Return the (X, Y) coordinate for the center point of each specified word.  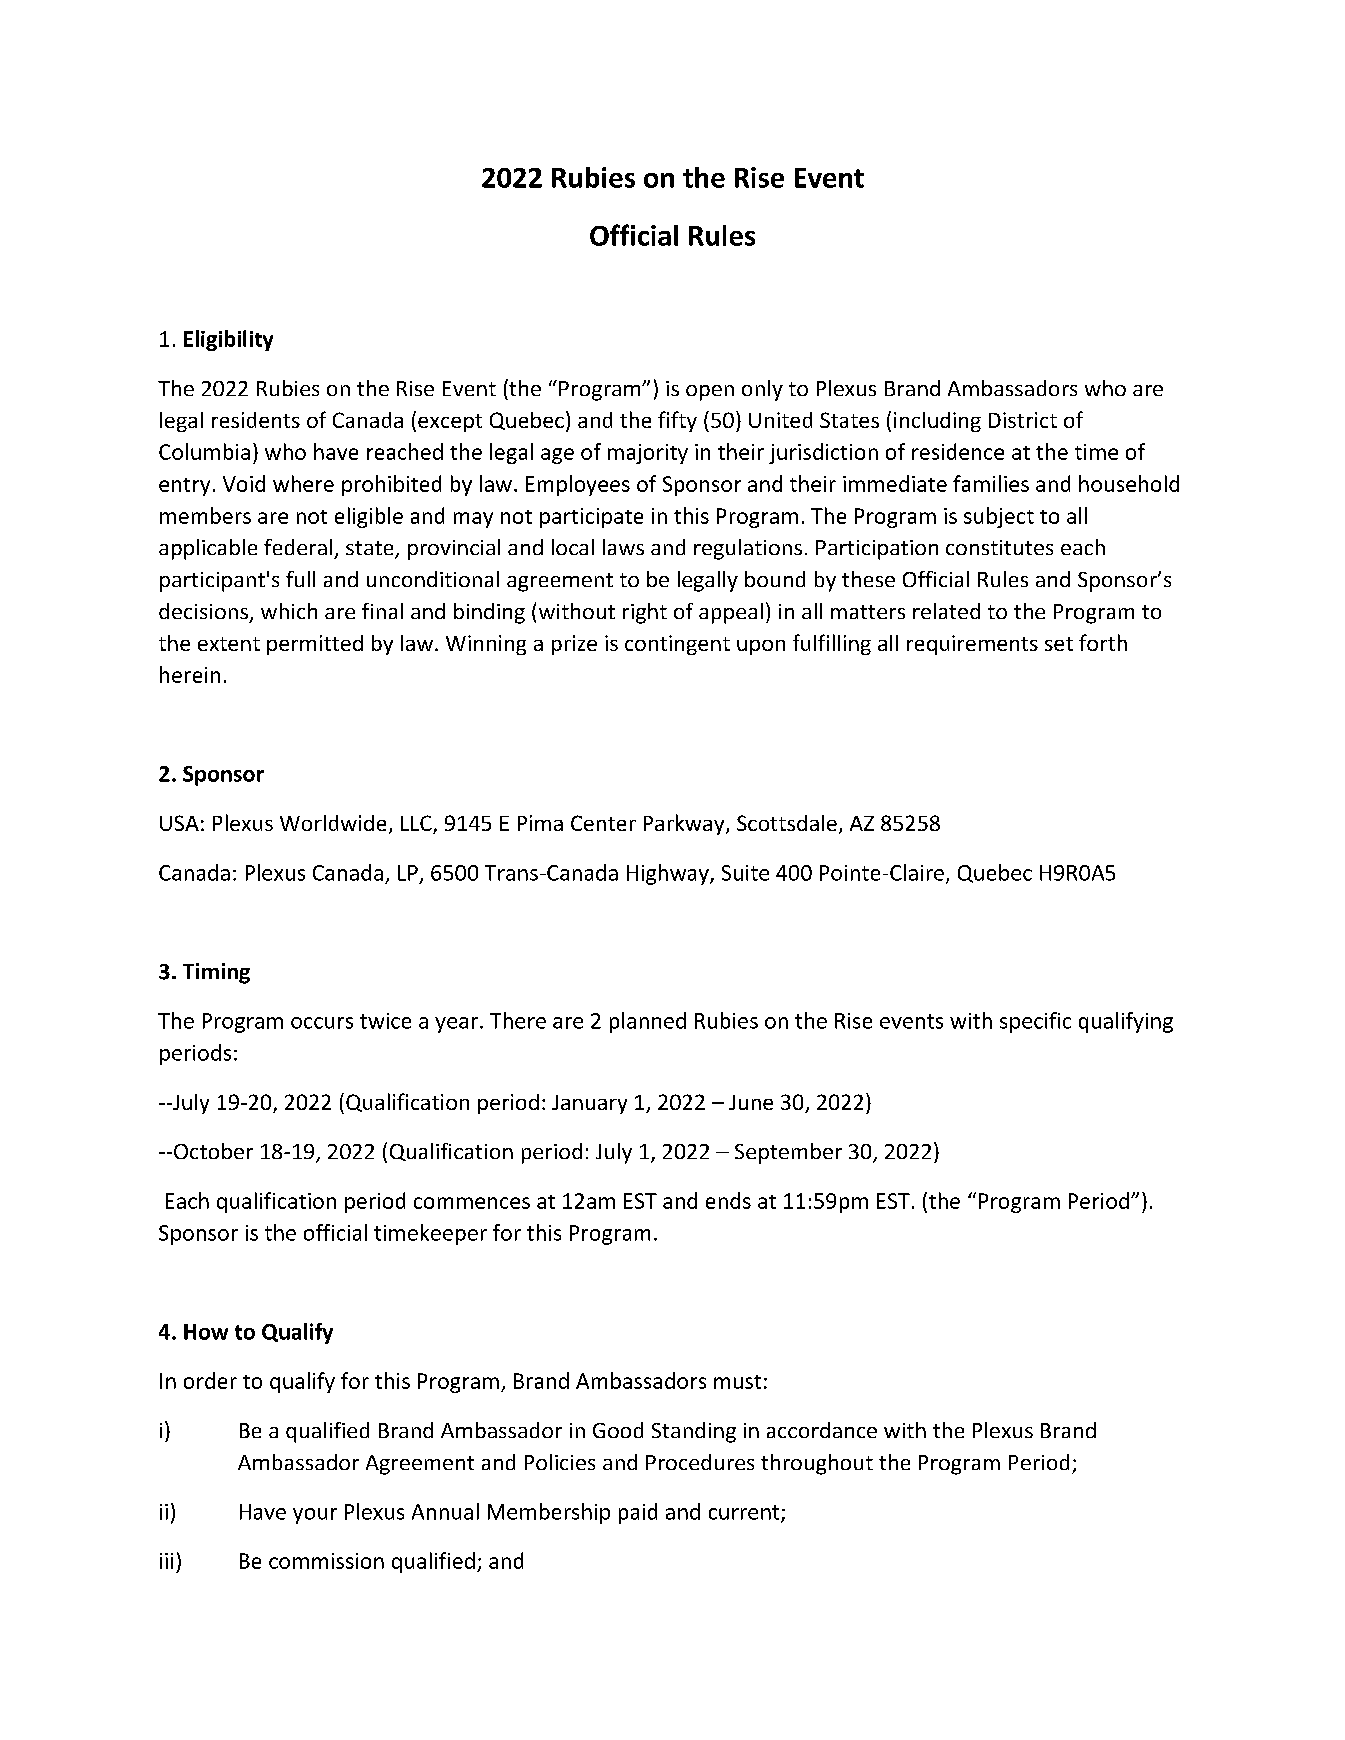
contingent (677, 645)
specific (1035, 1022)
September (788, 1153)
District (1023, 420)
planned (648, 1022)
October (213, 1151)
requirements (972, 645)
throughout (817, 1464)
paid (638, 1513)
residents (256, 420)
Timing (216, 973)
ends (728, 1200)
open (710, 393)
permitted (315, 645)
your (315, 1516)
